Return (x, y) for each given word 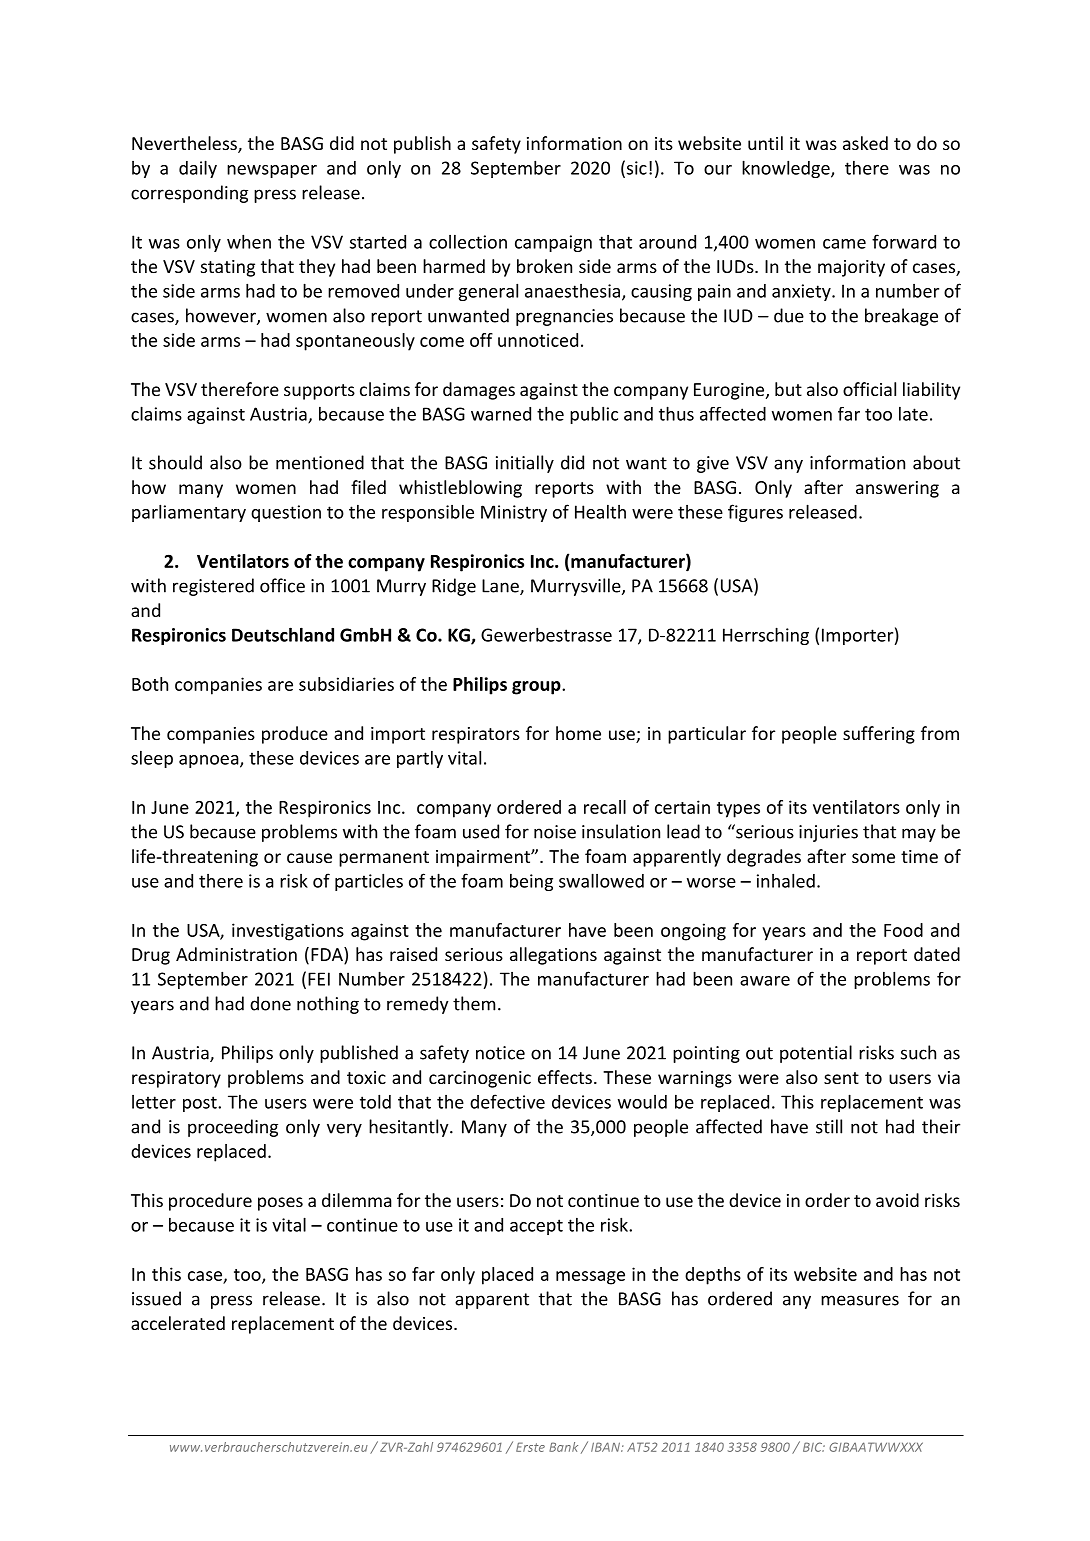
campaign (553, 243)
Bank (563, 1447)
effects (565, 1077)
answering (897, 489)
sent (841, 1078)
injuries (828, 833)
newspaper (272, 171)
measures (860, 1300)
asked (865, 143)
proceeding (233, 1128)
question (286, 513)
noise (555, 832)
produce (295, 735)
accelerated (178, 1323)
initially (525, 464)
